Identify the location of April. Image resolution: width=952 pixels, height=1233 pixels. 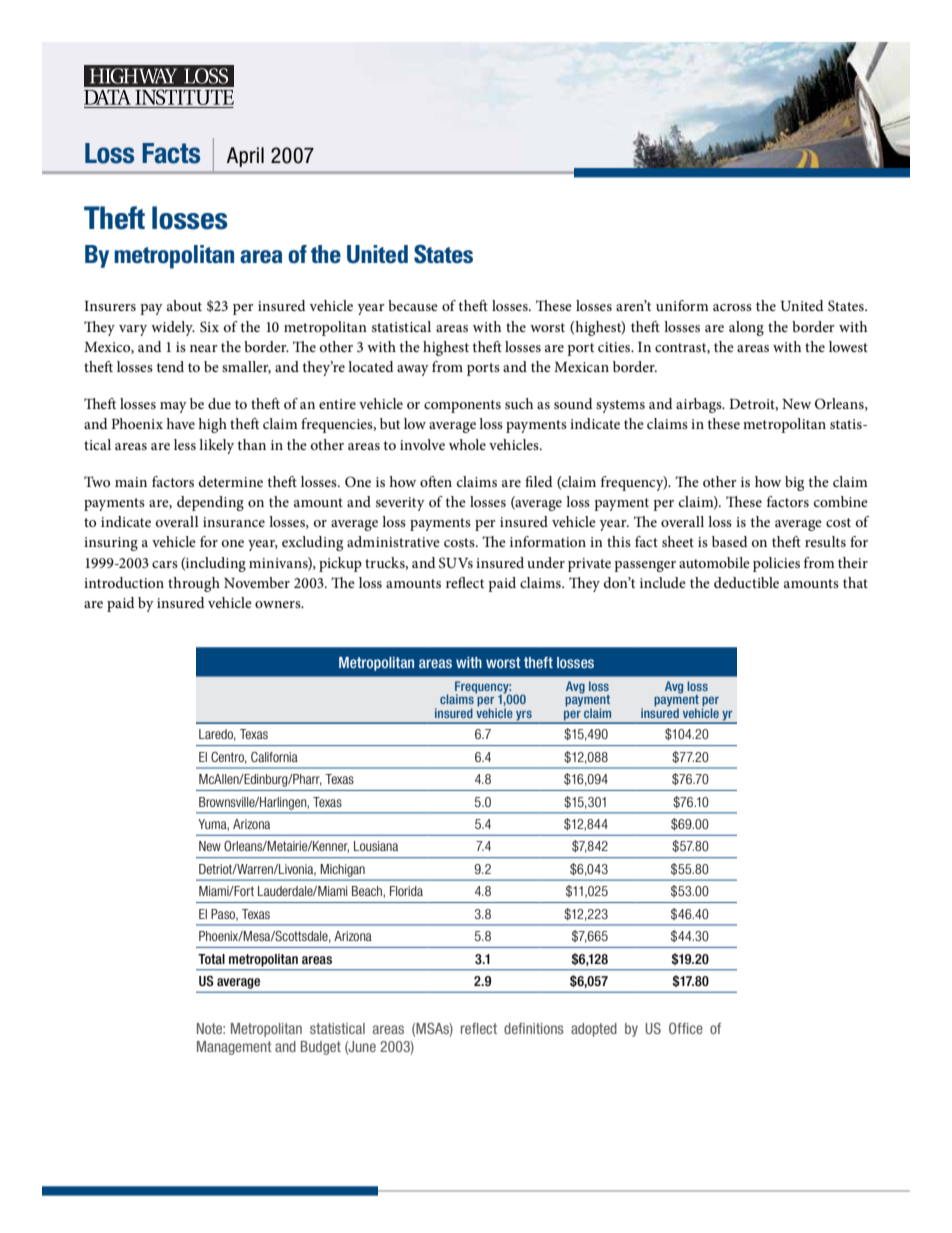
(245, 157).
